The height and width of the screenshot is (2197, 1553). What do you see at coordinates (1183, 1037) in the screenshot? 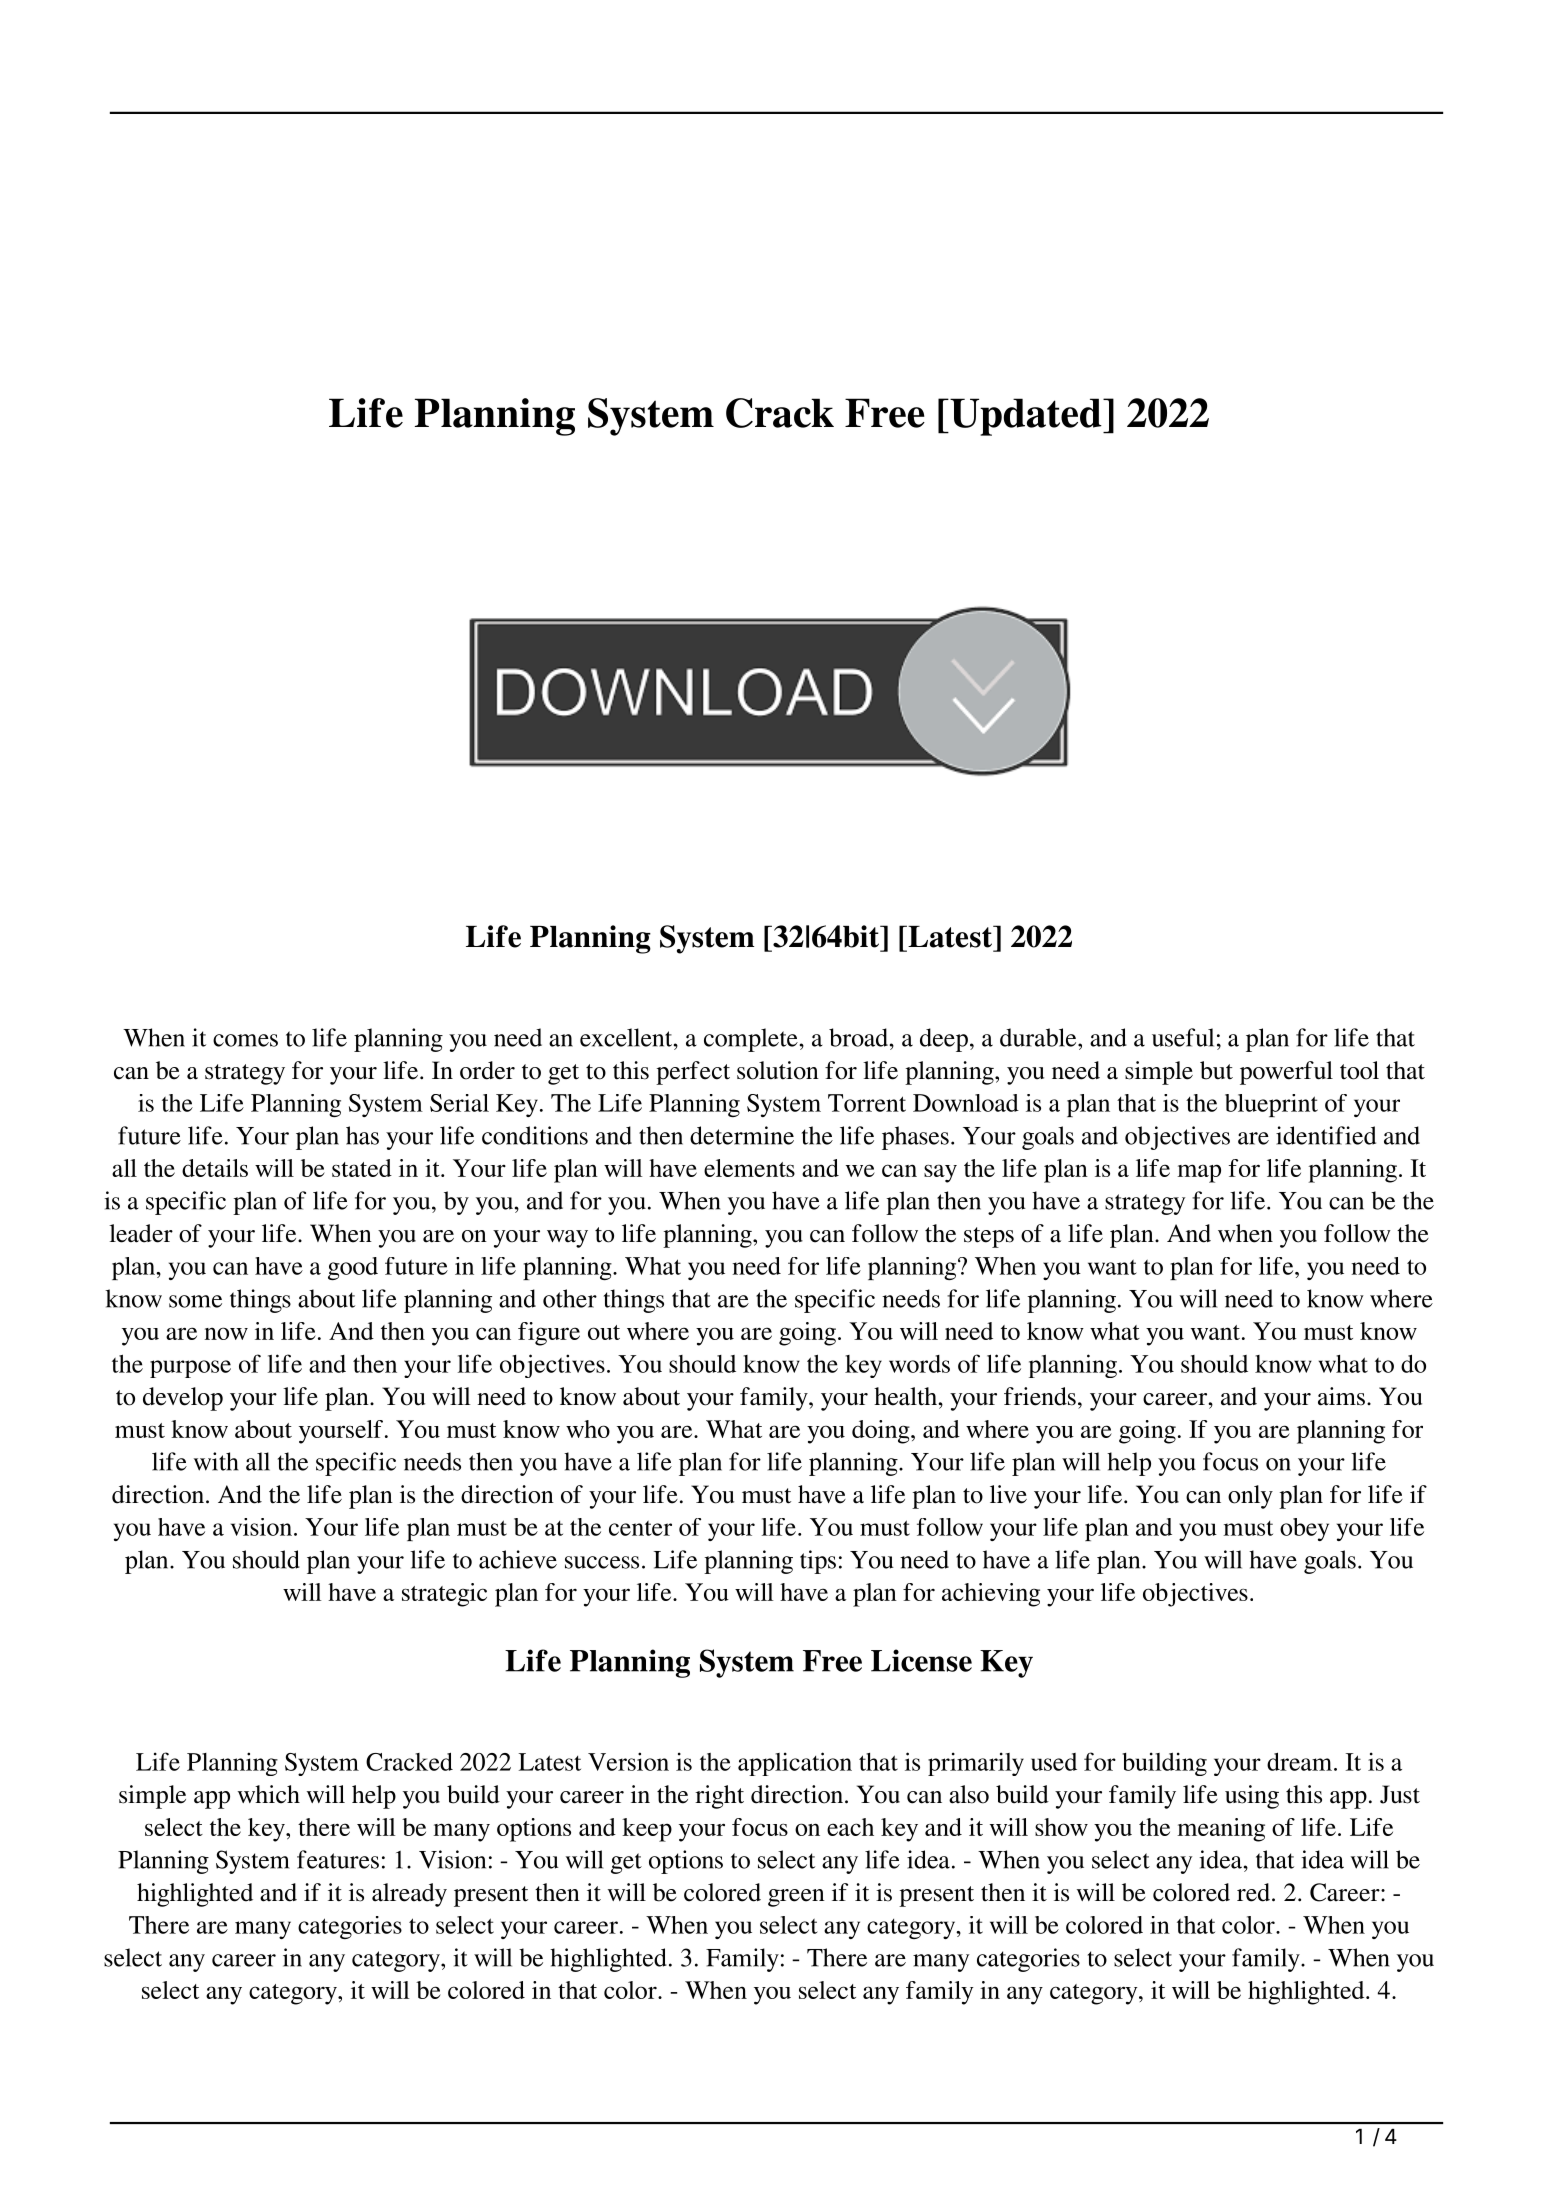
I see `useful` at bounding box center [1183, 1037].
